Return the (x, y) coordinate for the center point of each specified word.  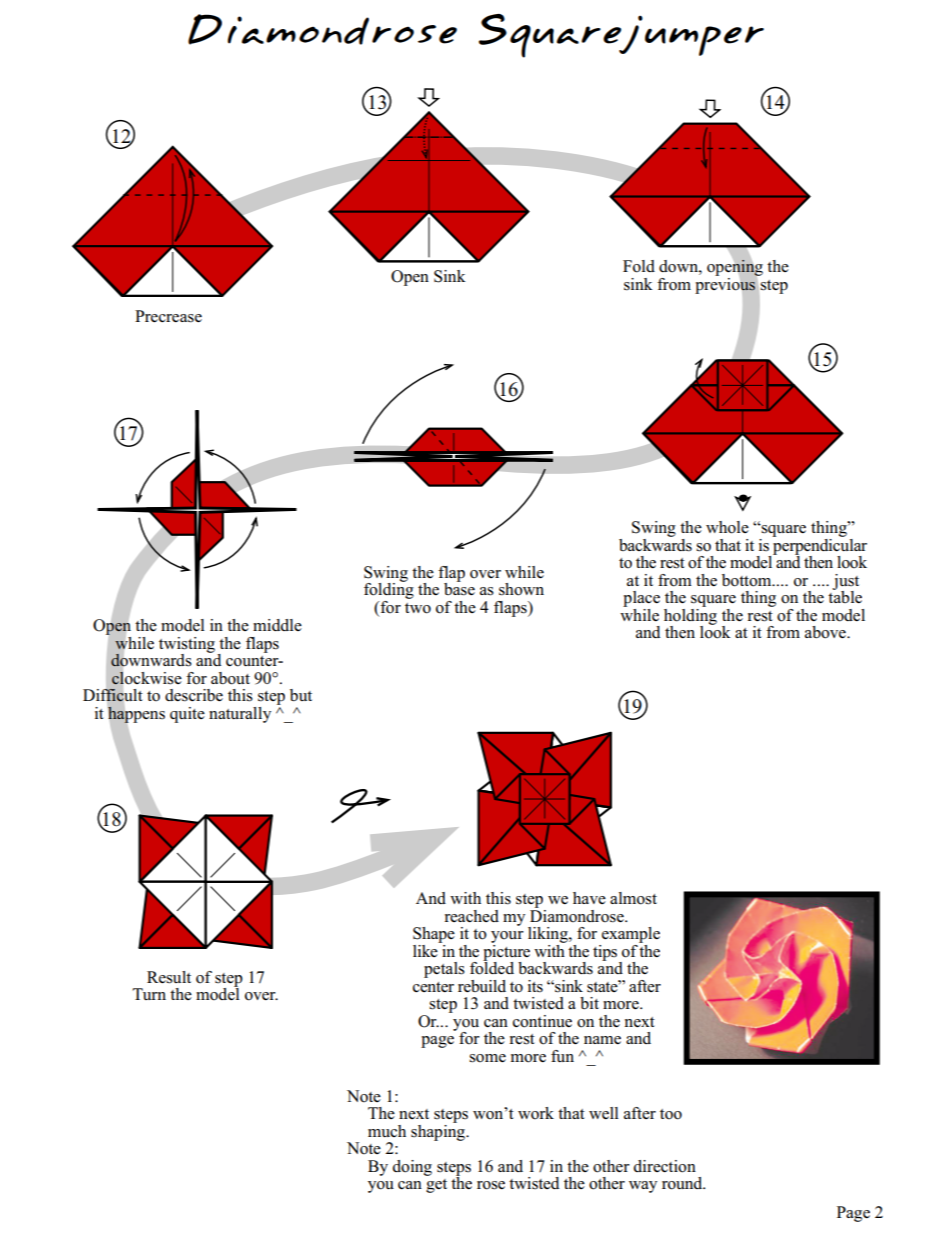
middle (277, 625)
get (436, 1186)
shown (521, 589)
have (589, 898)
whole (727, 527)
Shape (434, 935)
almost (633, 898)
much (387, 1131)
